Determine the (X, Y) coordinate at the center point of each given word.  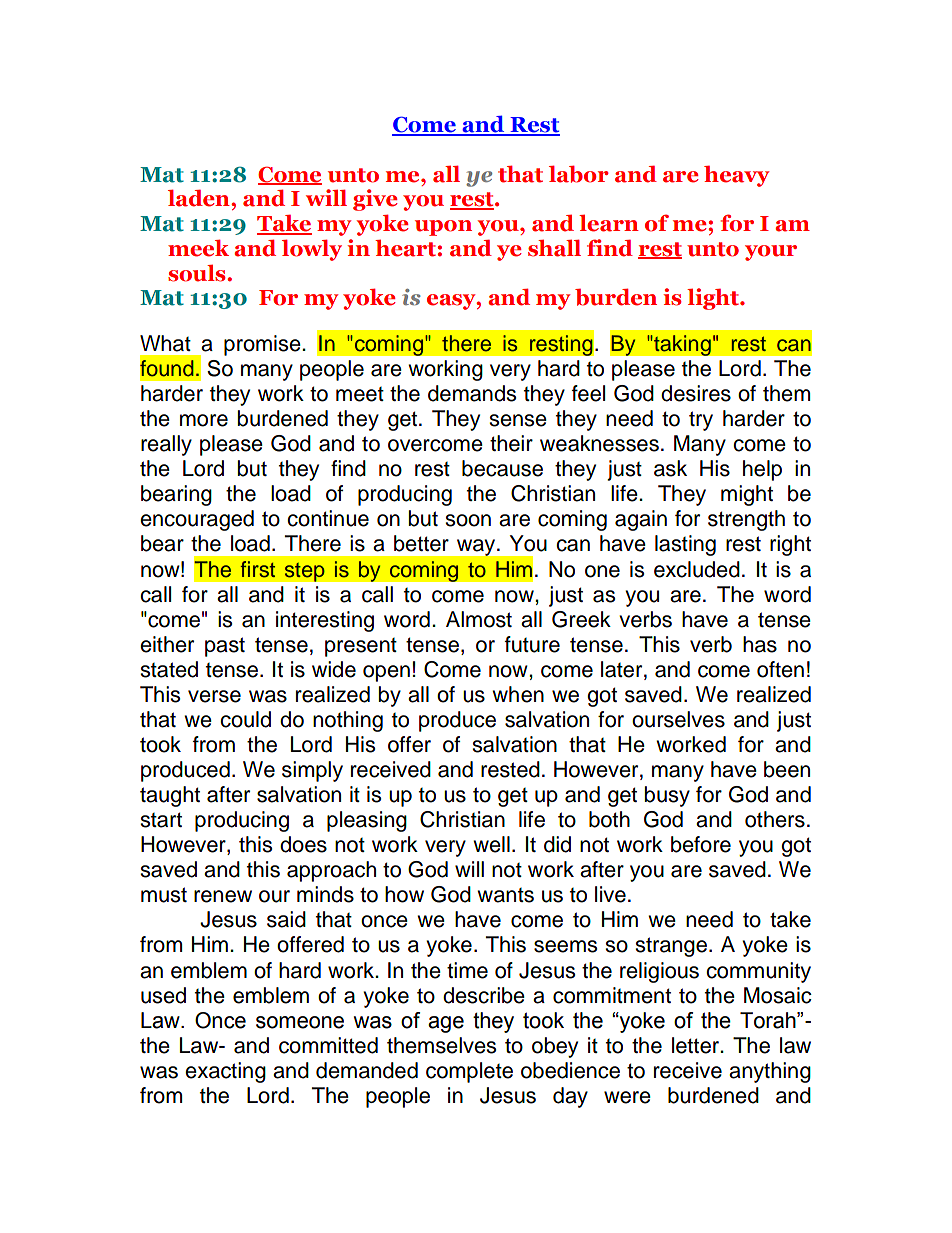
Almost (479, 619)
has (760, 644)
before (701, 844)
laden (200, 198)
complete (469, 1072)
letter (697, 1045)
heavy (736, 176)
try (701, 421)
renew (223, 896)
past (225, 647)
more (204, 420)
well (491, 844)
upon (443, 228)
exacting (225, 1072)
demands (472, 393)
